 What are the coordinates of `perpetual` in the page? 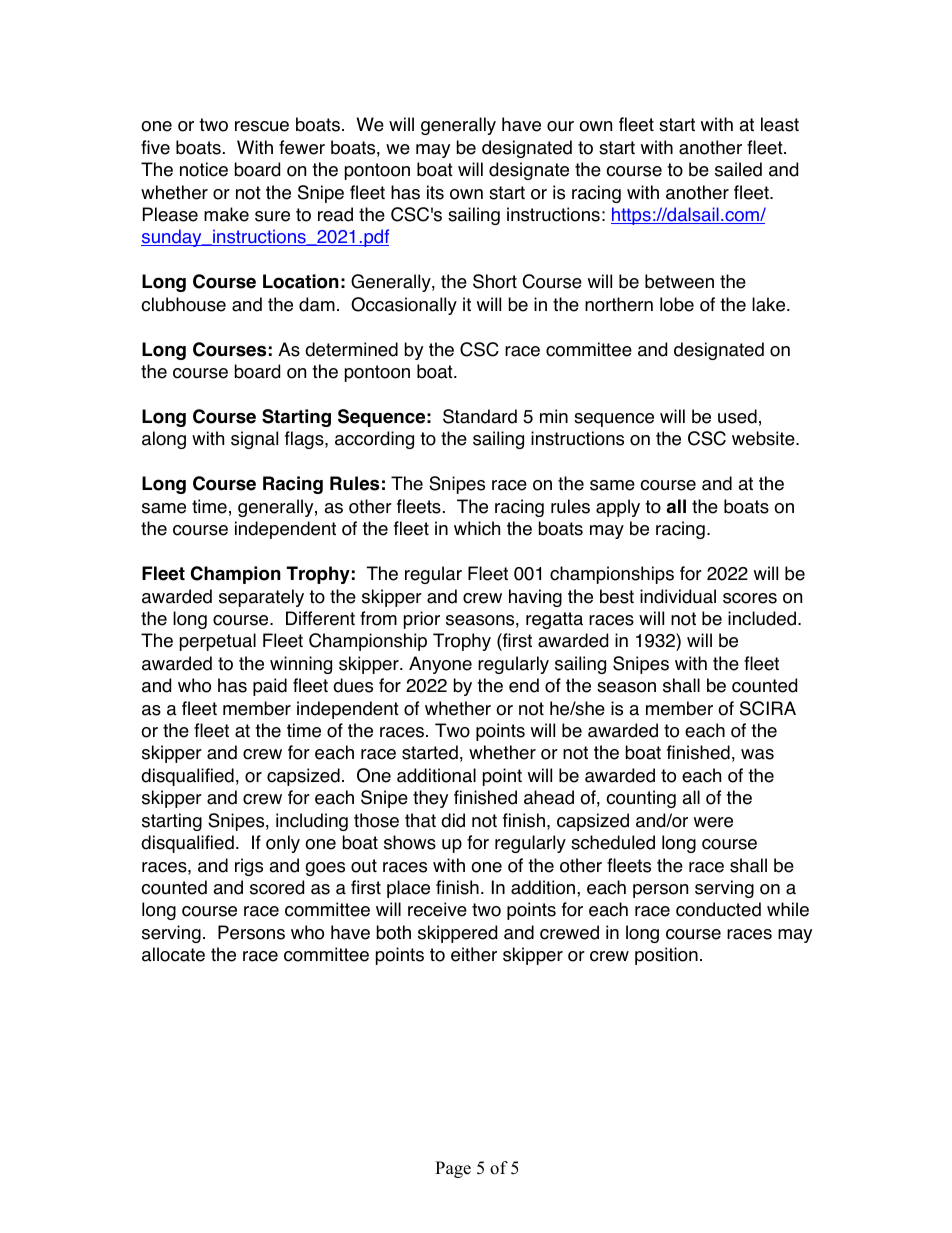 It's located at (218, 642).
